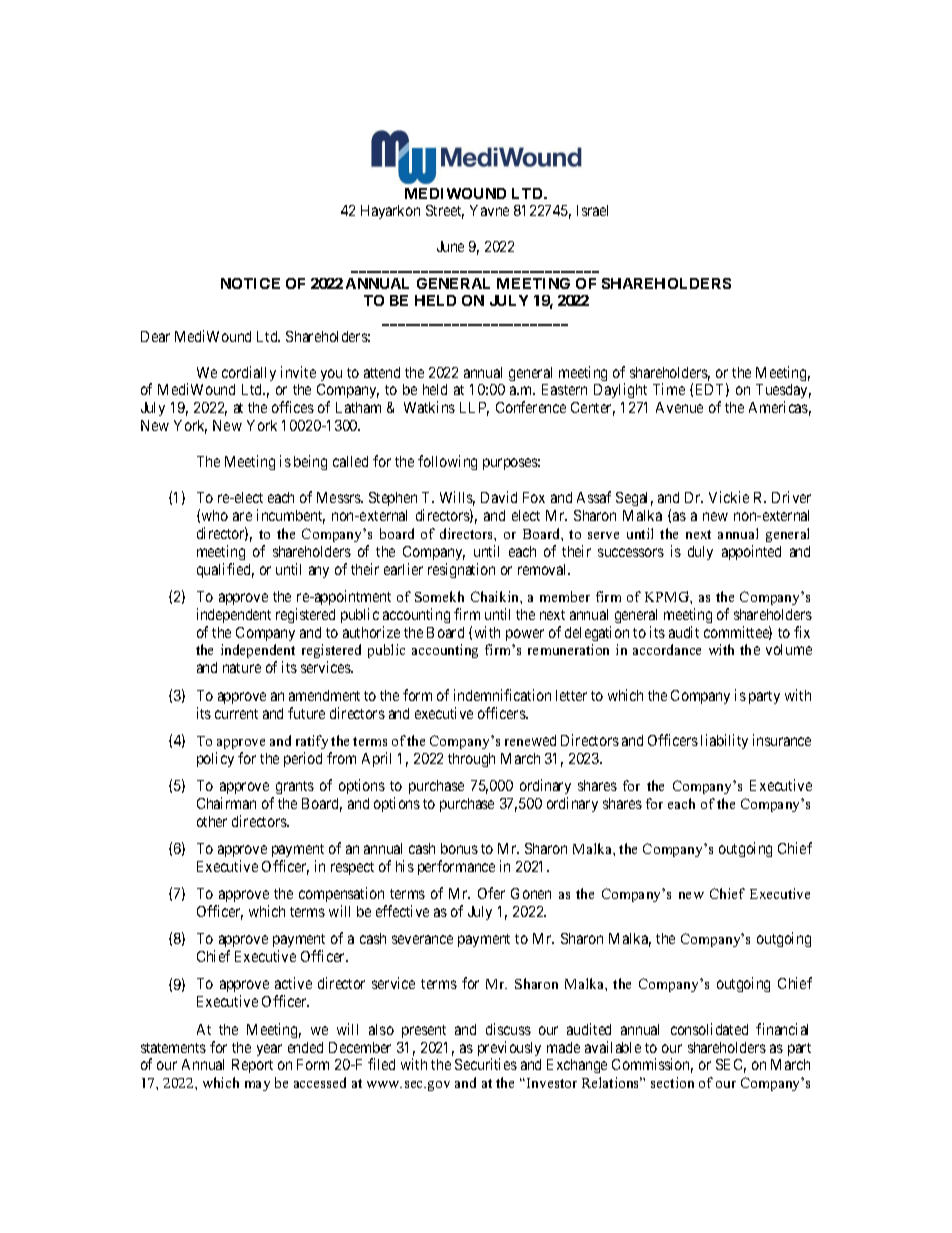 Image resolution: width=952 pixels, height=1233 pixels. I want to click on nature, so click(242, 668).
